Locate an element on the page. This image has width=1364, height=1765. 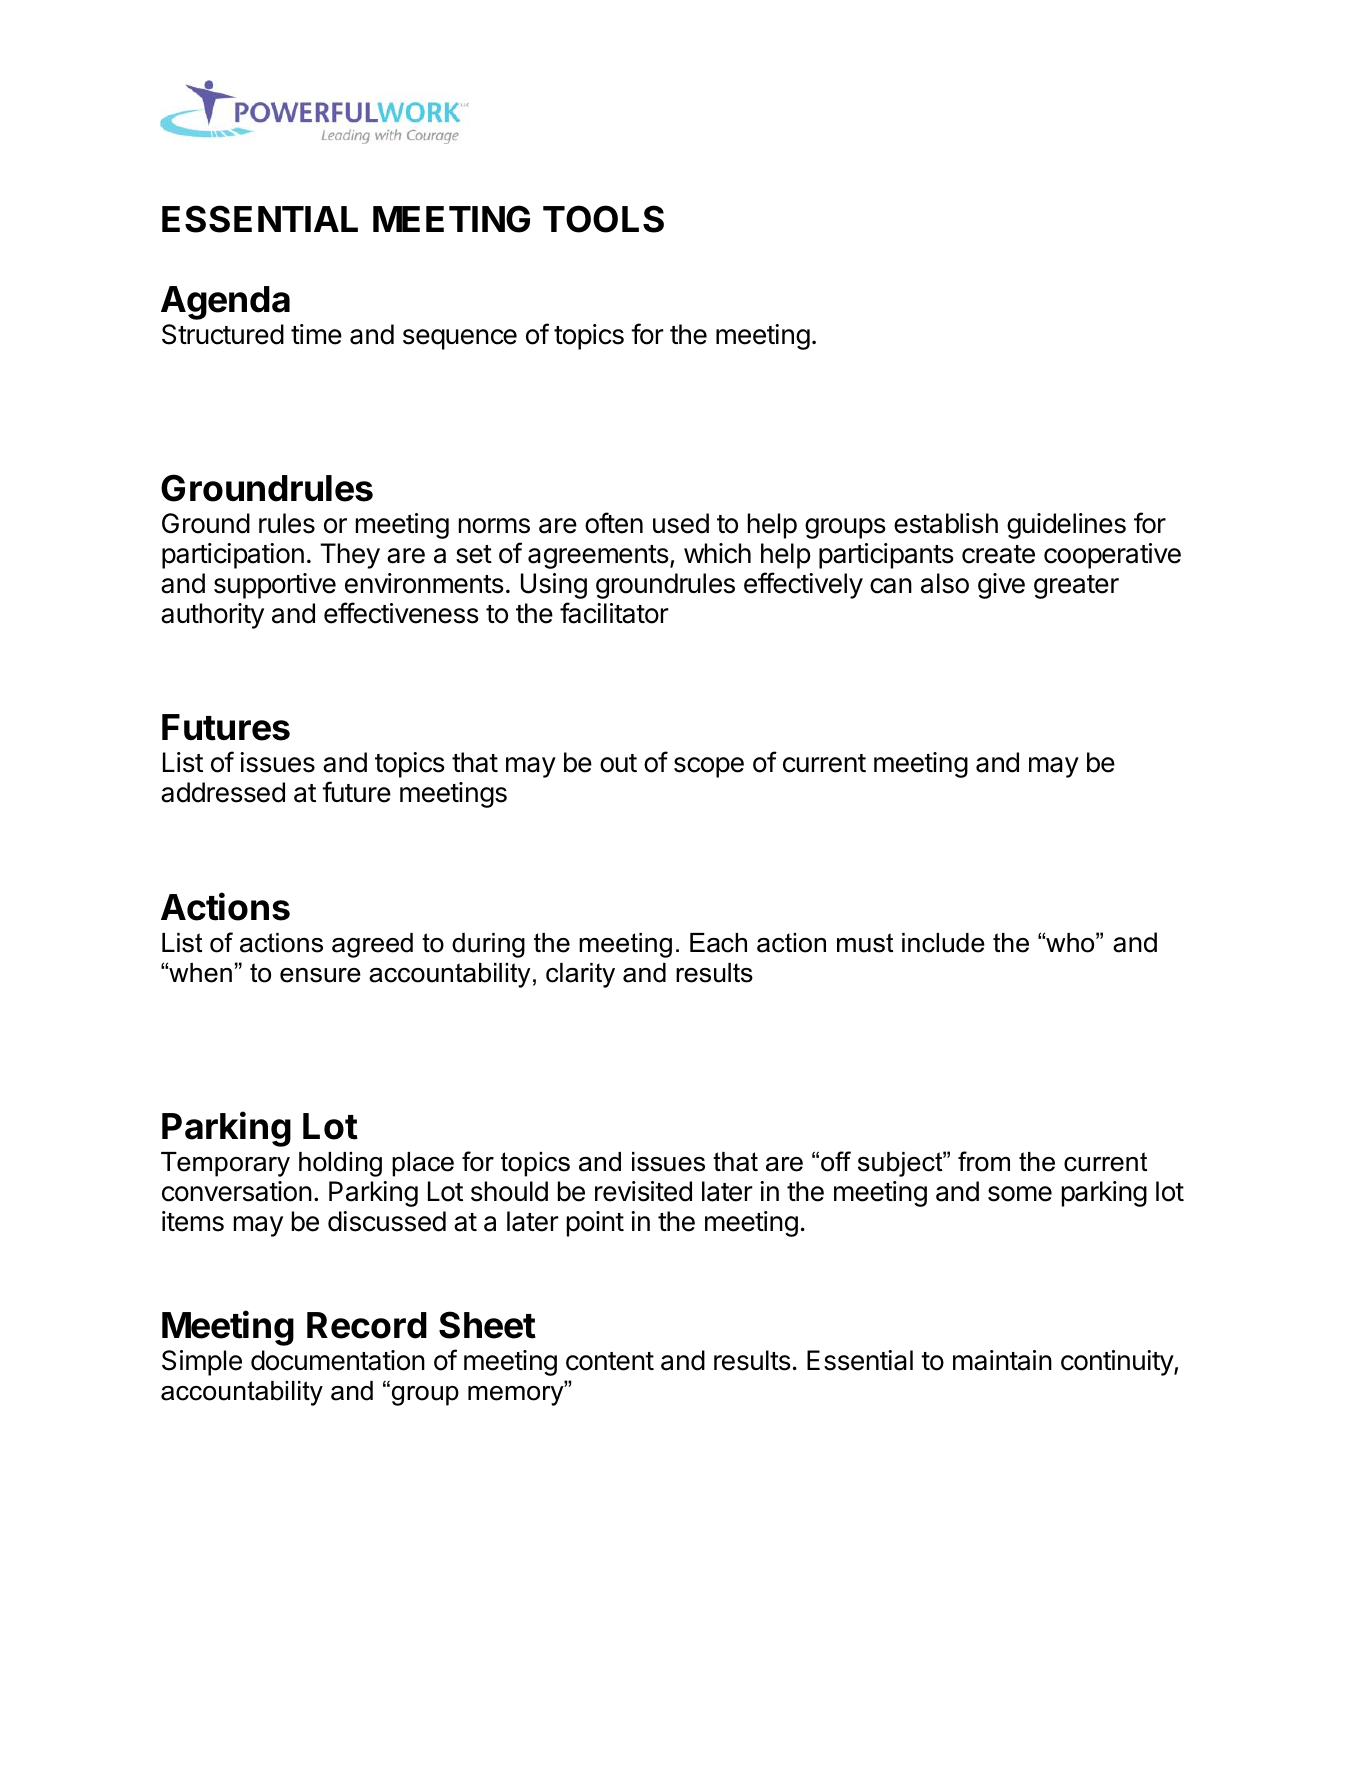
used is located at coordinates (681, 523).
